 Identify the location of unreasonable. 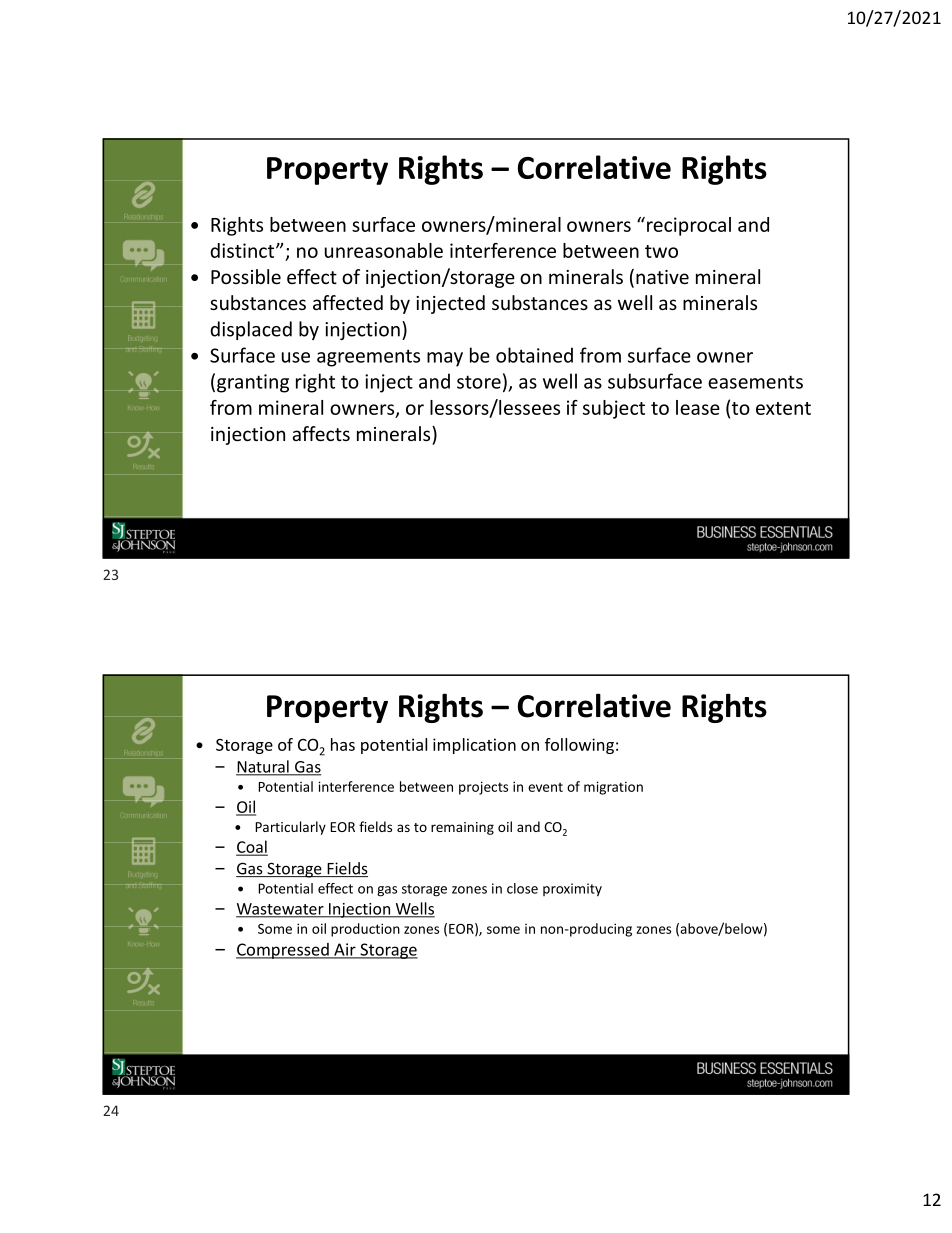
(384, 250).
